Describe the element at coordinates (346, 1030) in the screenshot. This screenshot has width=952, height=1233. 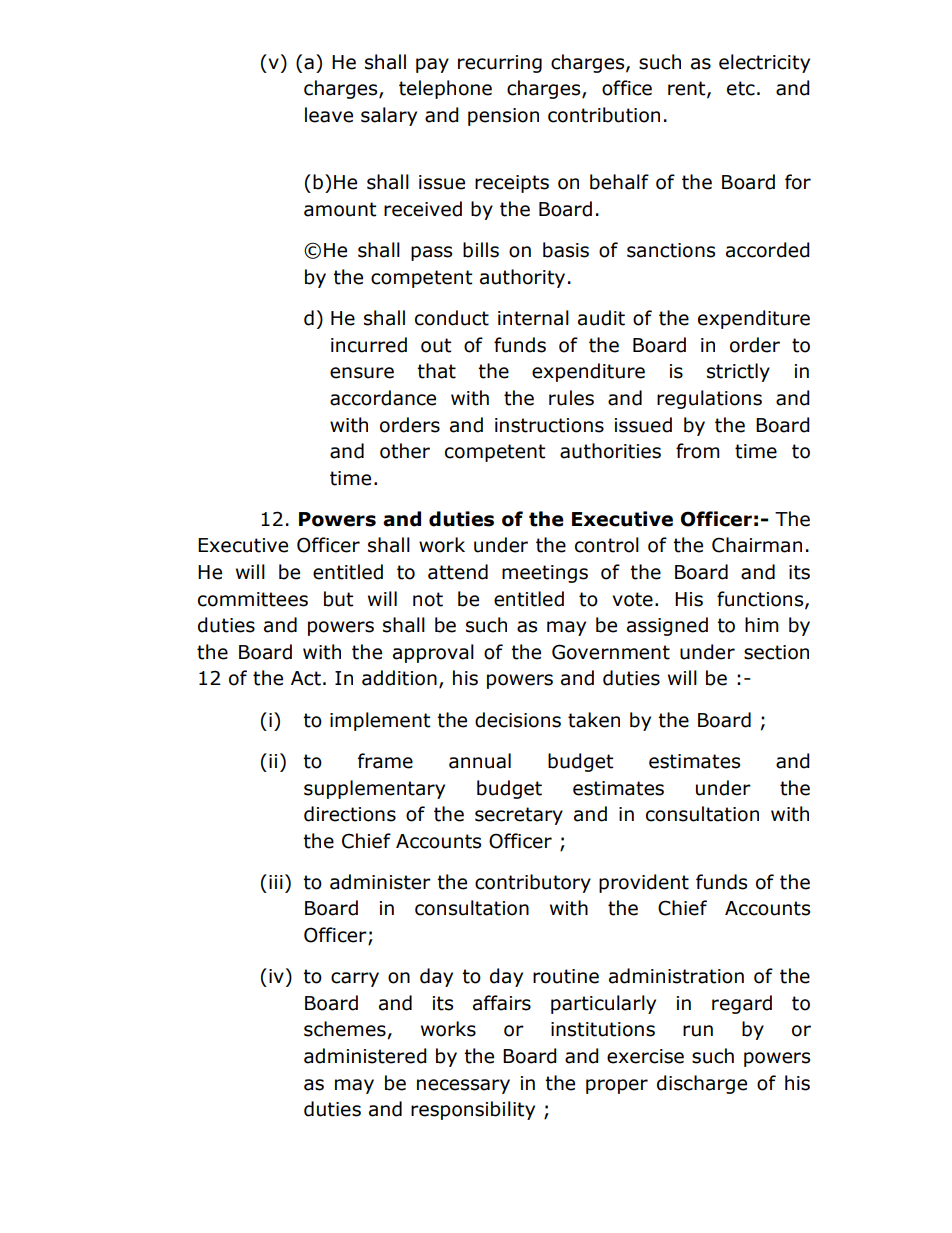
I see `schemes` at that location.
